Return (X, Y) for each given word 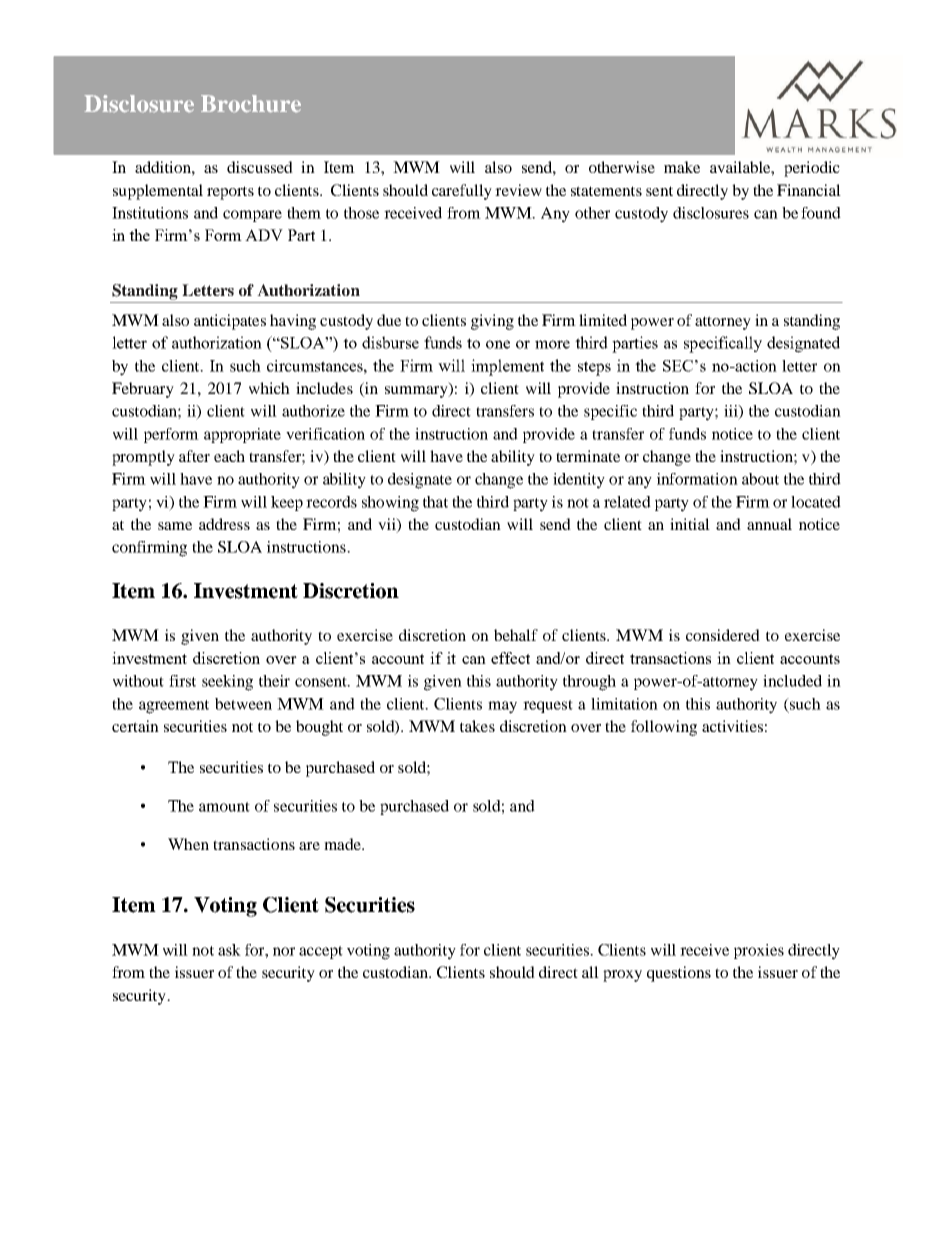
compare (252, 216)
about (760, 479)
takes (477, 726)
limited (603, 320)
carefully (462, 192)
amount (224, 807)
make (682, 167)
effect (510, 658)
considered (723, 635)
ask (229, 950)
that (435, 502)
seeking (227, 683)
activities (732, 726)
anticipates (230, 322)
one (498, 344)
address (224, 524)
